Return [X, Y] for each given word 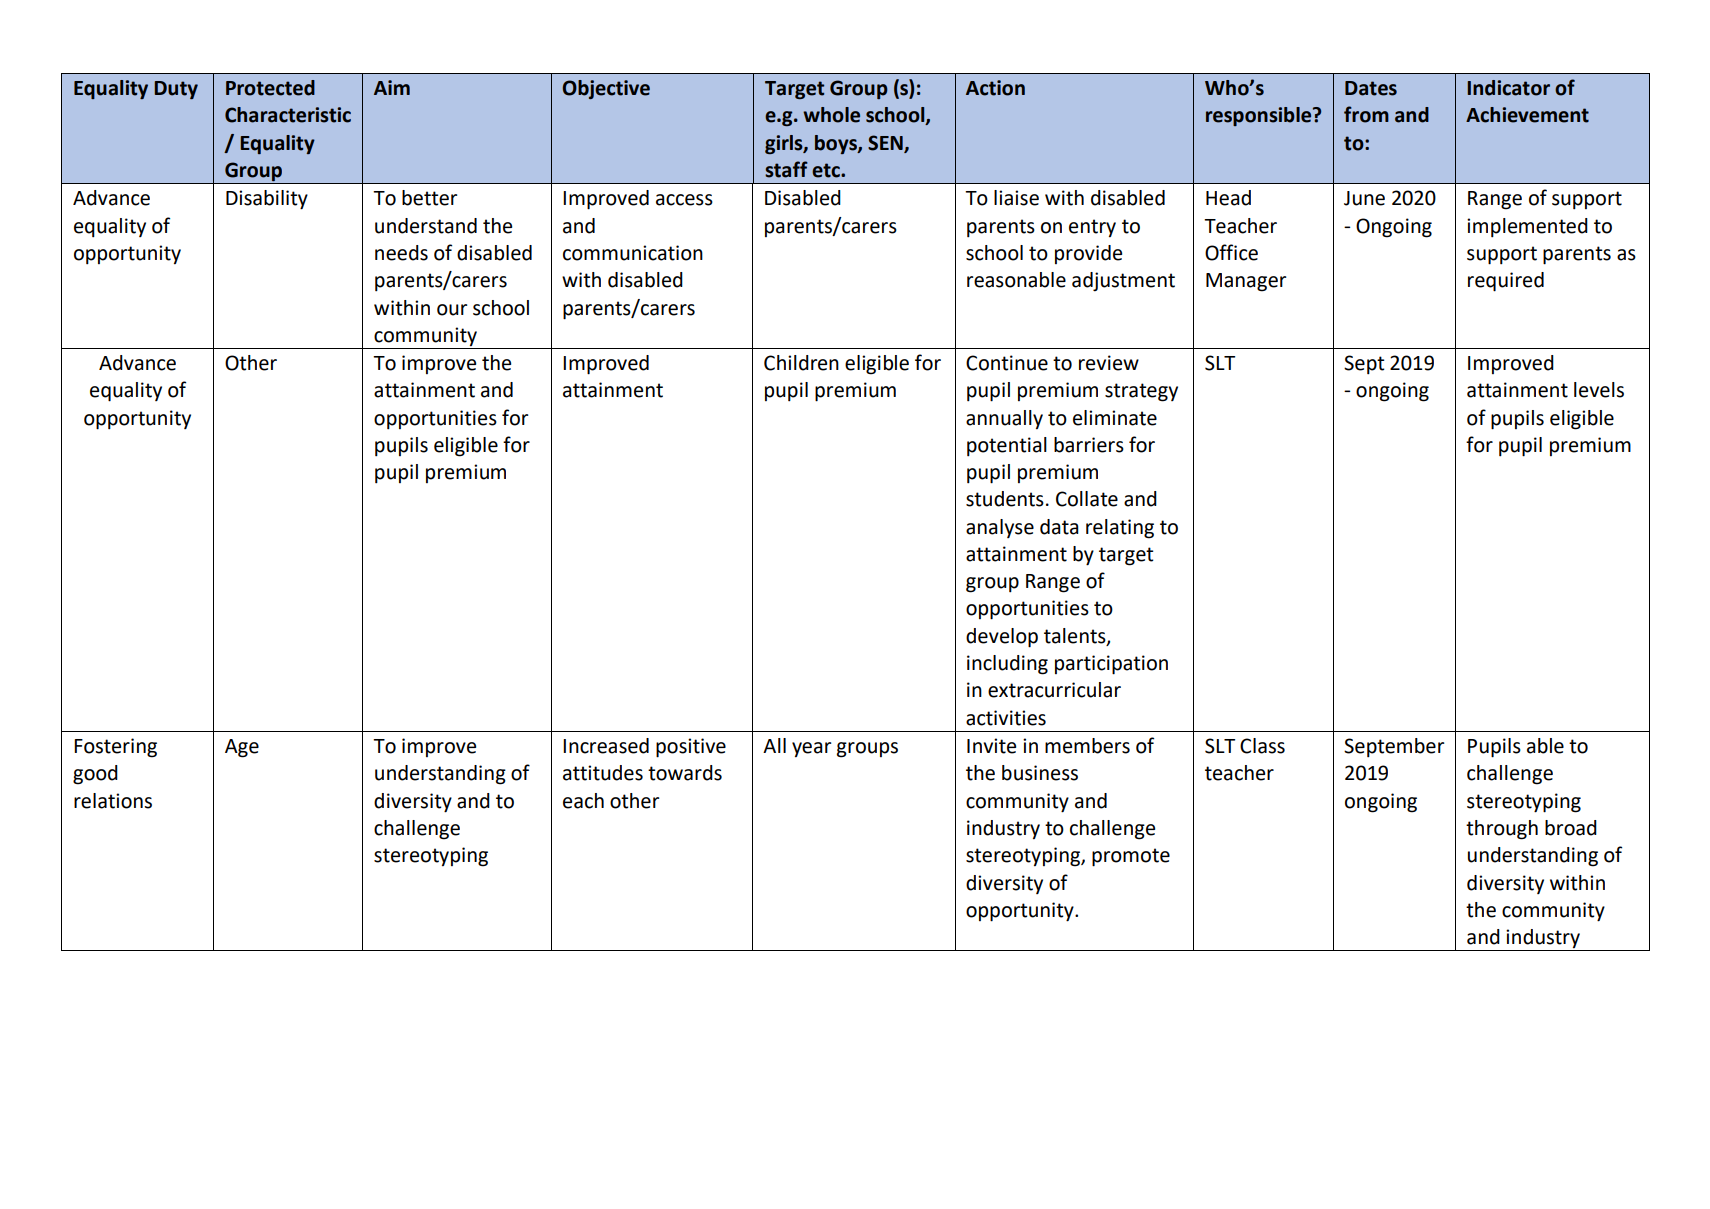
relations [113, 801]
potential [1007, 447]
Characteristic [288, 115]
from [1366, 114]
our [452, 310]
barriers [1089, 445]
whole [831, 115]
